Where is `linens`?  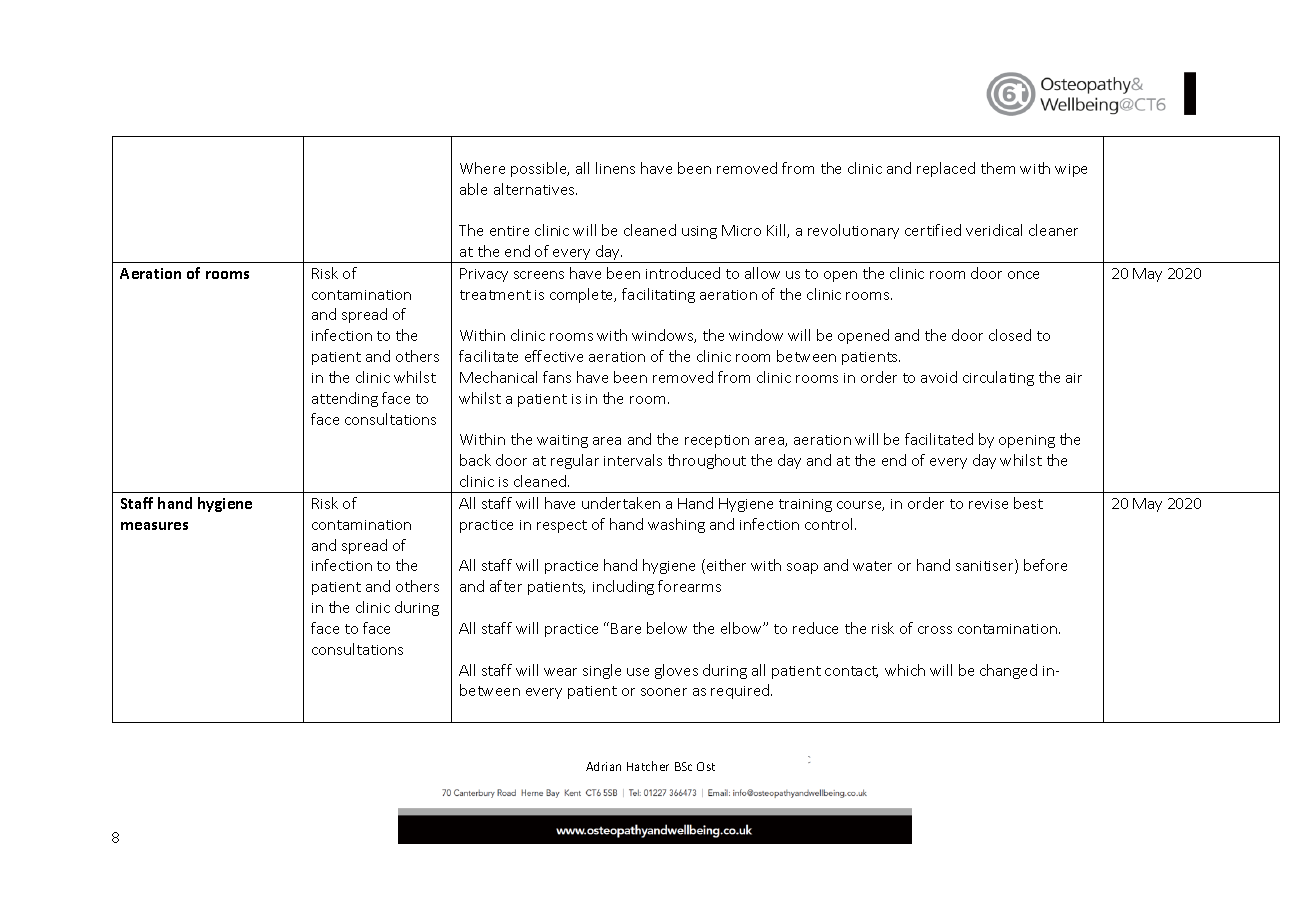
linens is located at coordinates (615, 168).
